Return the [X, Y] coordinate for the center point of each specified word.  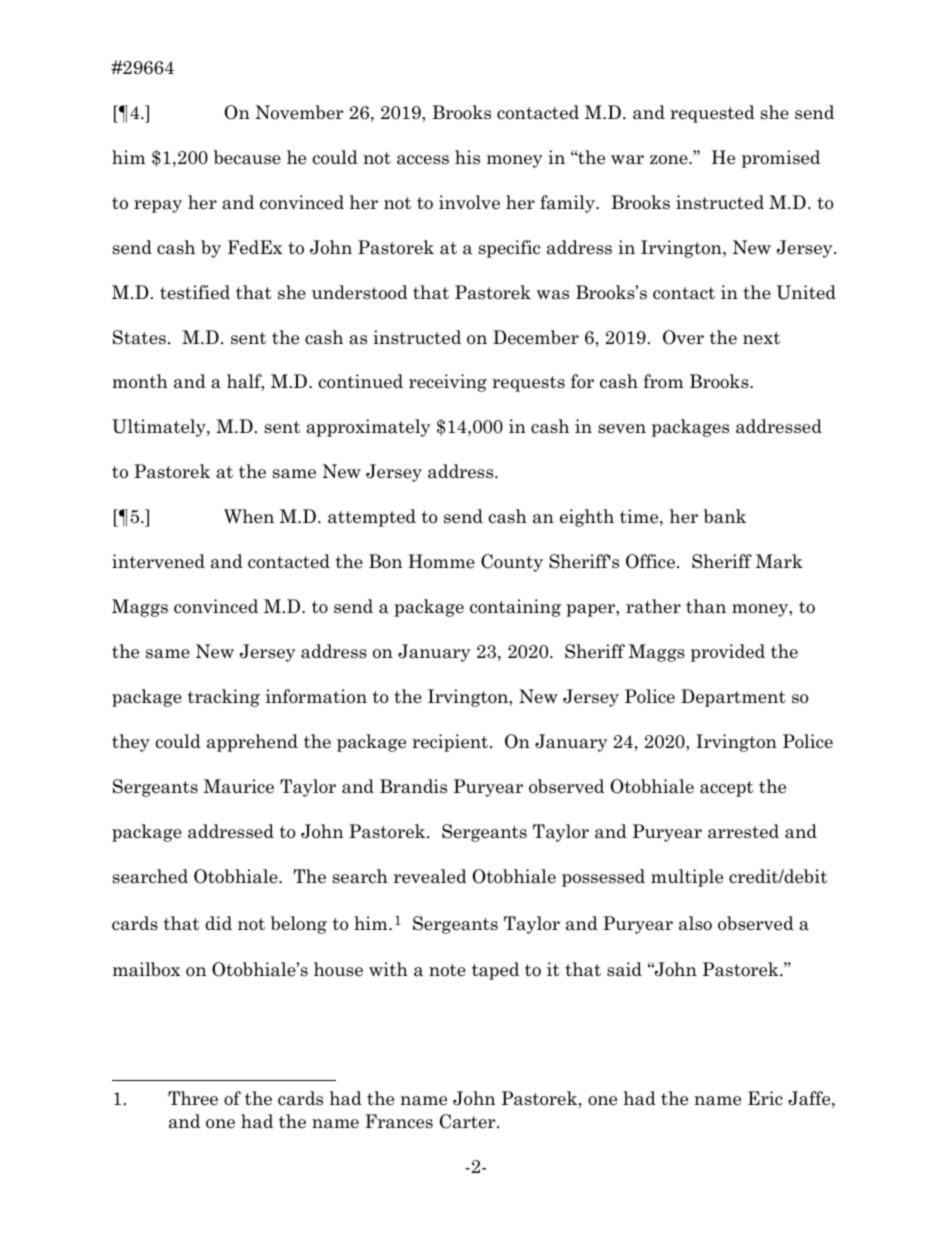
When [249, 516]
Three [193, 1098]
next [761, 338]
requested [712, 114]
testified [195, 292]
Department [733, 698]
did [218, 923]
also [695, 923]
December [536, 337]
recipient [451, 743]
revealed [430, 876]
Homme [441, 561]
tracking [224, 698]
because [247, 157]
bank [725, 516]
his [467, 157]
